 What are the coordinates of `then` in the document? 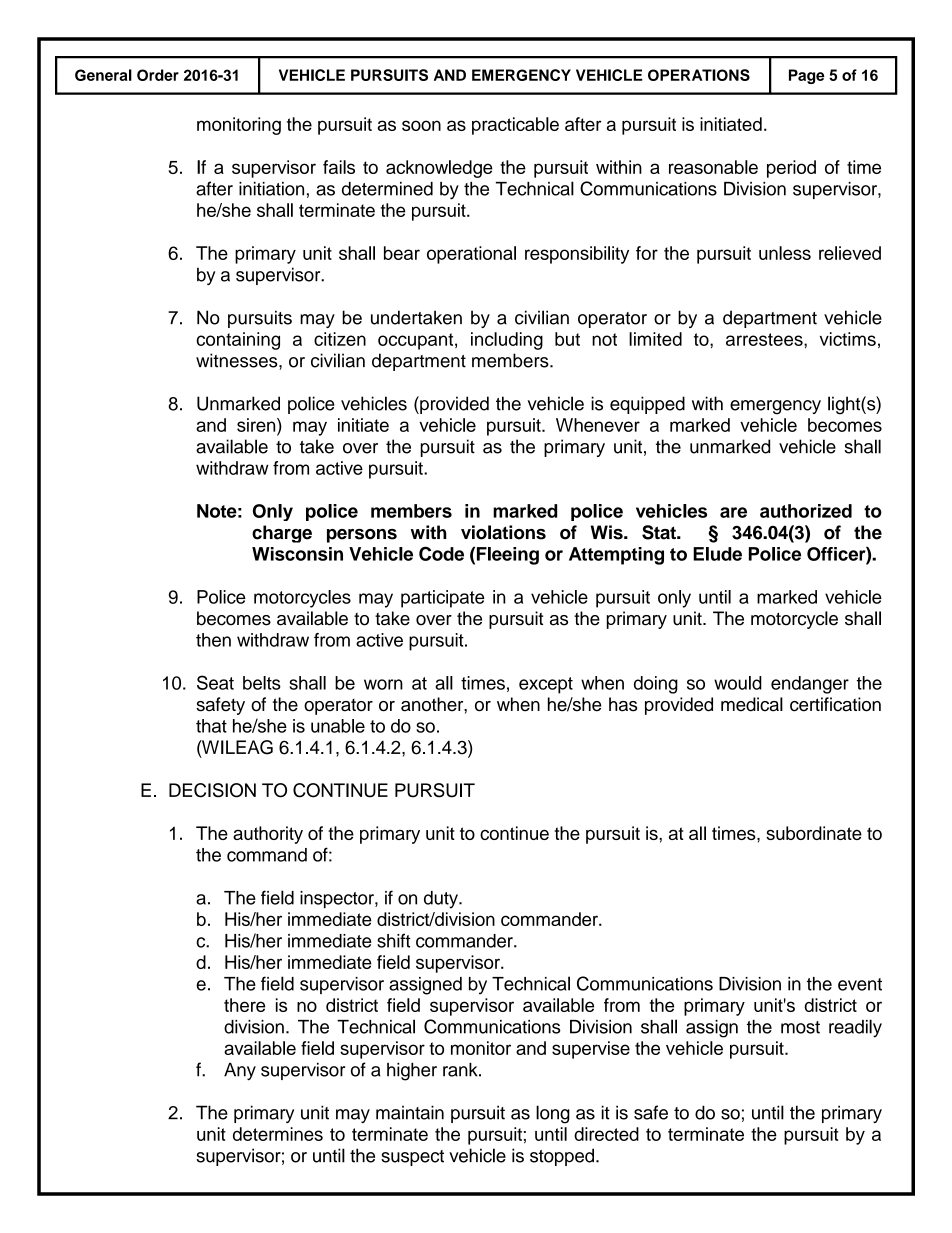 It's located at (213, 640).
